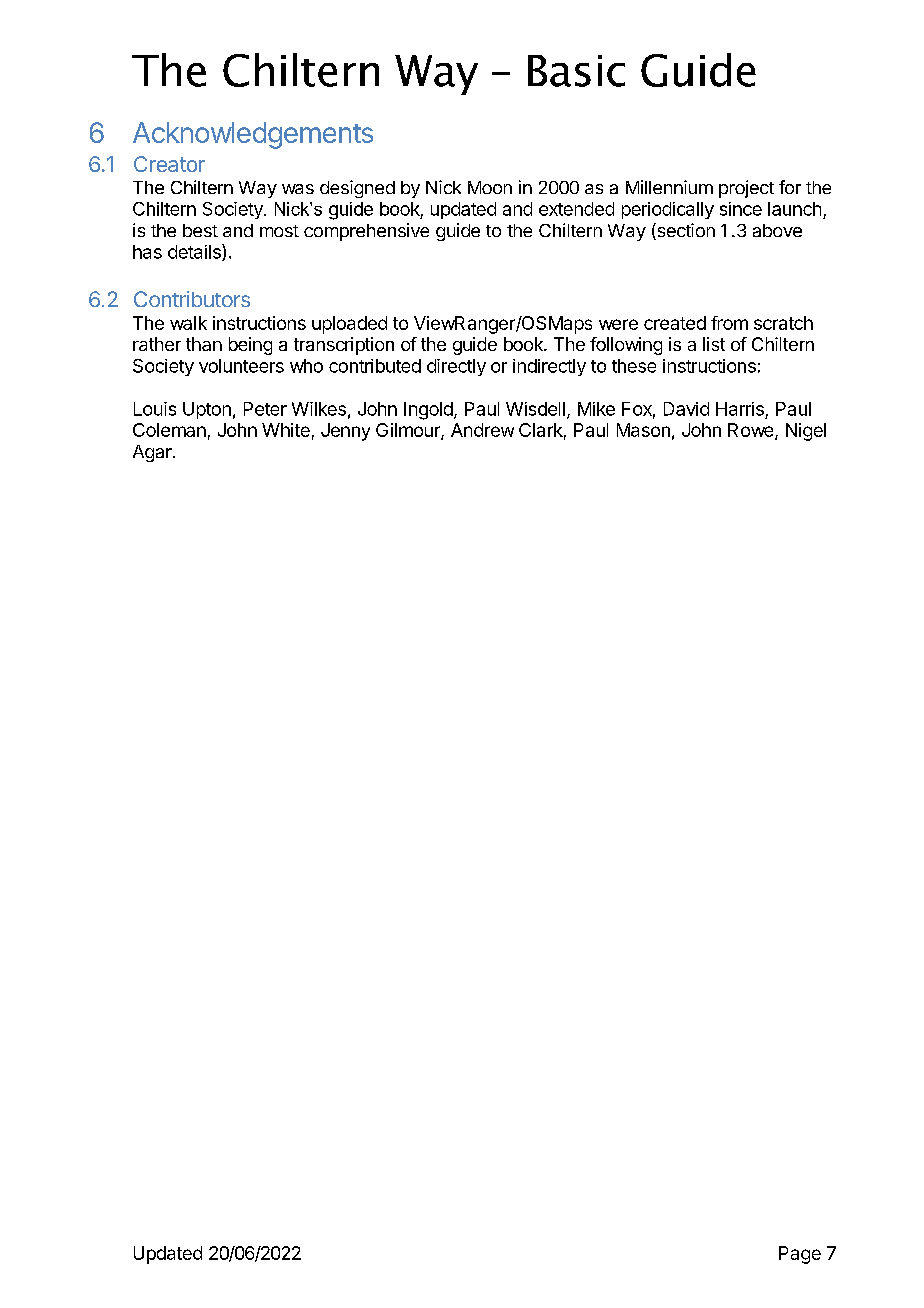 The image size is (924, 1308). What do you see at coordinates (169, 430) in the screenshot?
I see `Coleman` at bounding box center [169, 430].
